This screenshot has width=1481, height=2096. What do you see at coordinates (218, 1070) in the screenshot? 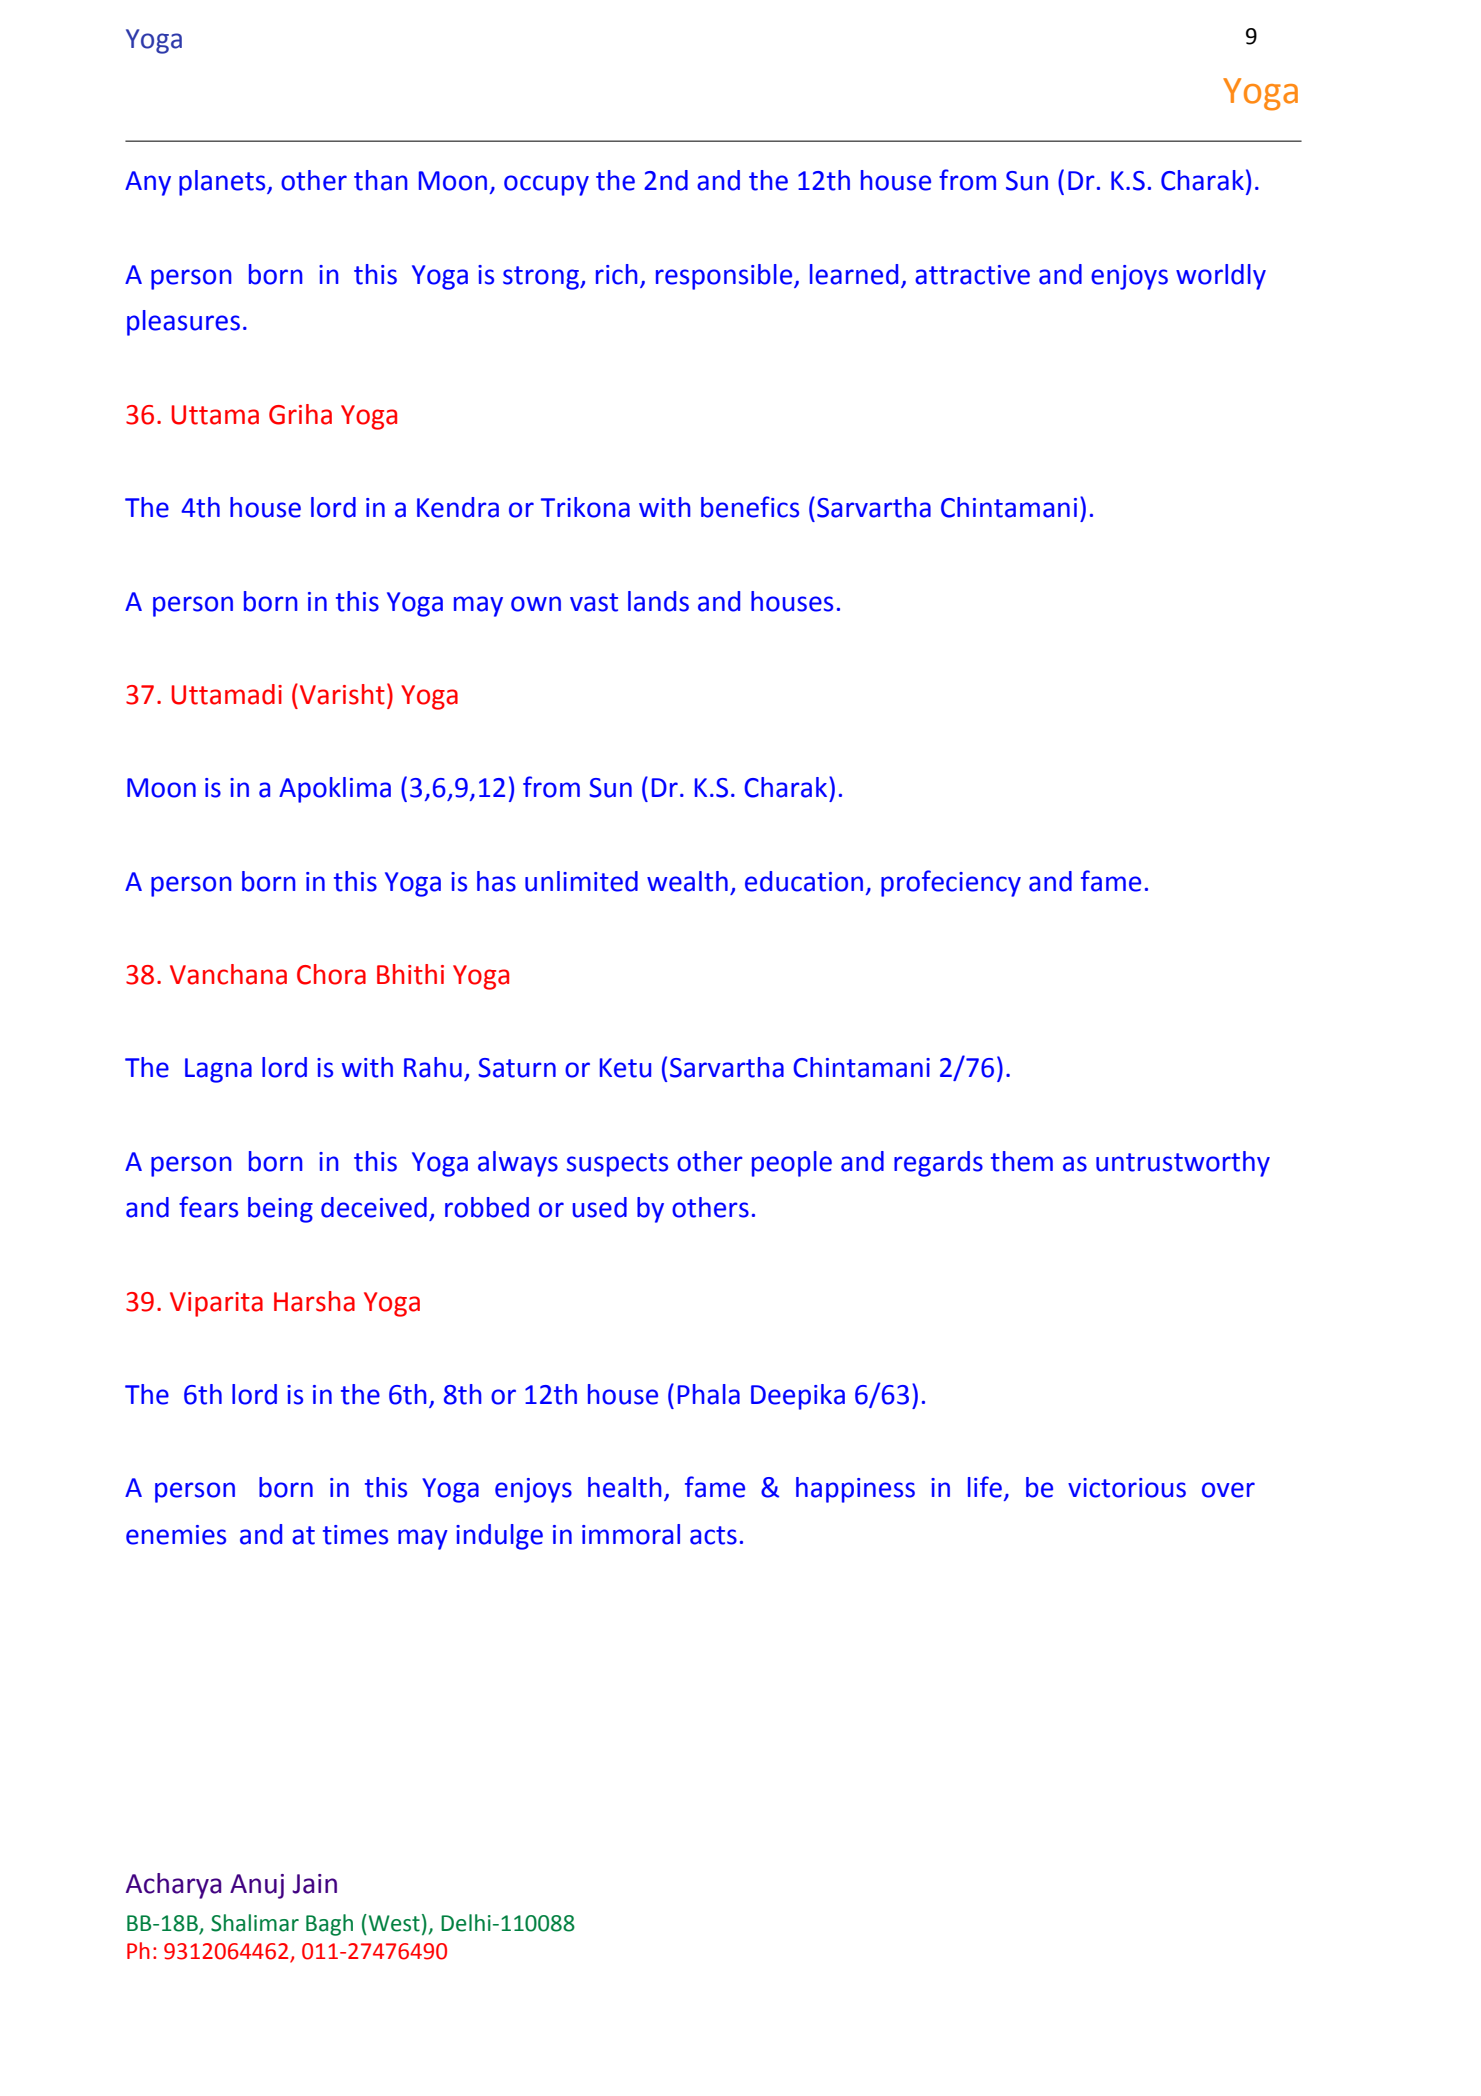
I see `Lagna` at bounding box center [218, 1070].
